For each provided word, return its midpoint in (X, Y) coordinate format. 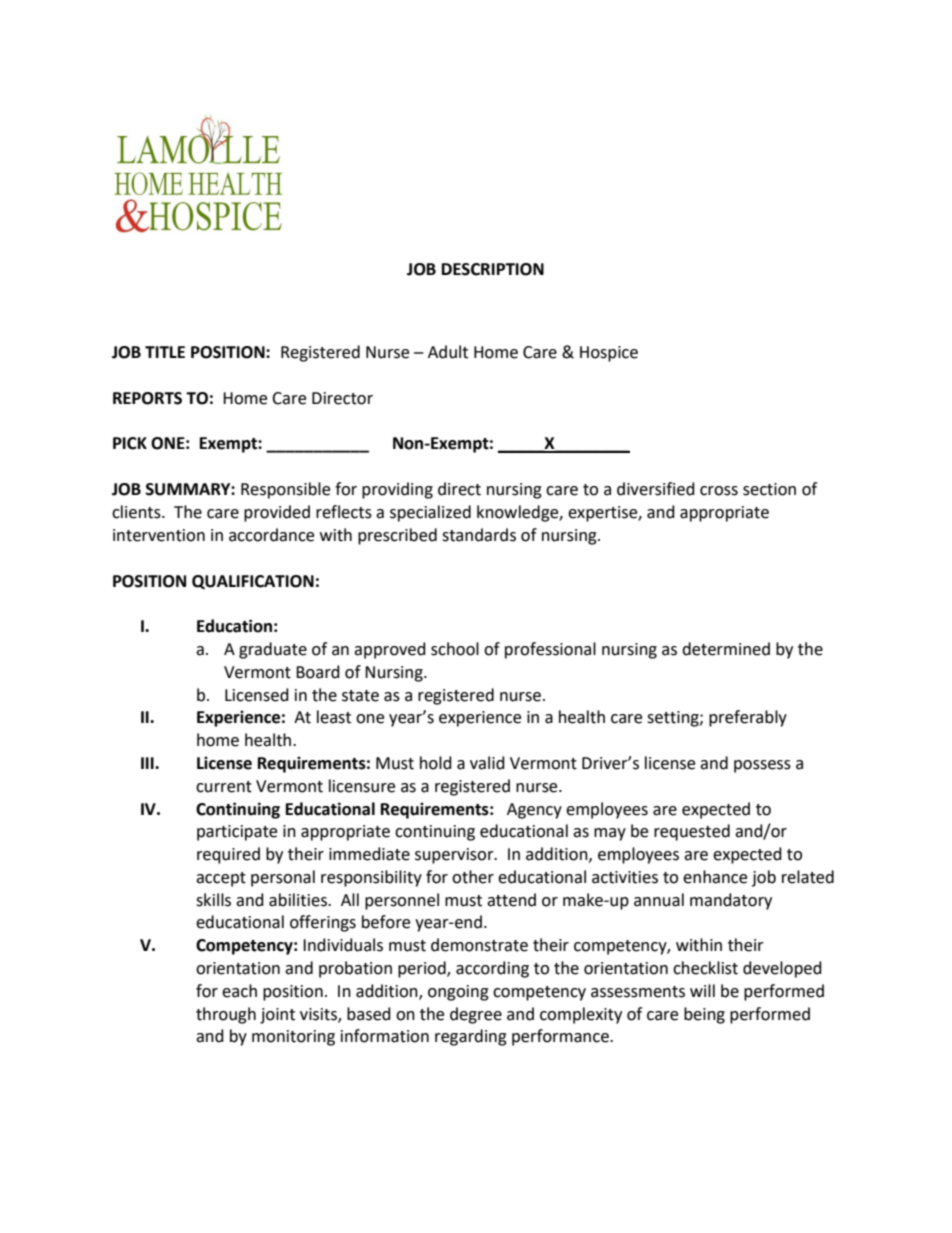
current (224, 787)
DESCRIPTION (493, 269)
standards (479, 535)
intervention (159, 535)
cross (719, 491)
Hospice (609, 354)
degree (476, 1015)
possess (762, 766)
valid (487, 763)
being (704, 1015)
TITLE (165, 352)
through (226, 1015)
